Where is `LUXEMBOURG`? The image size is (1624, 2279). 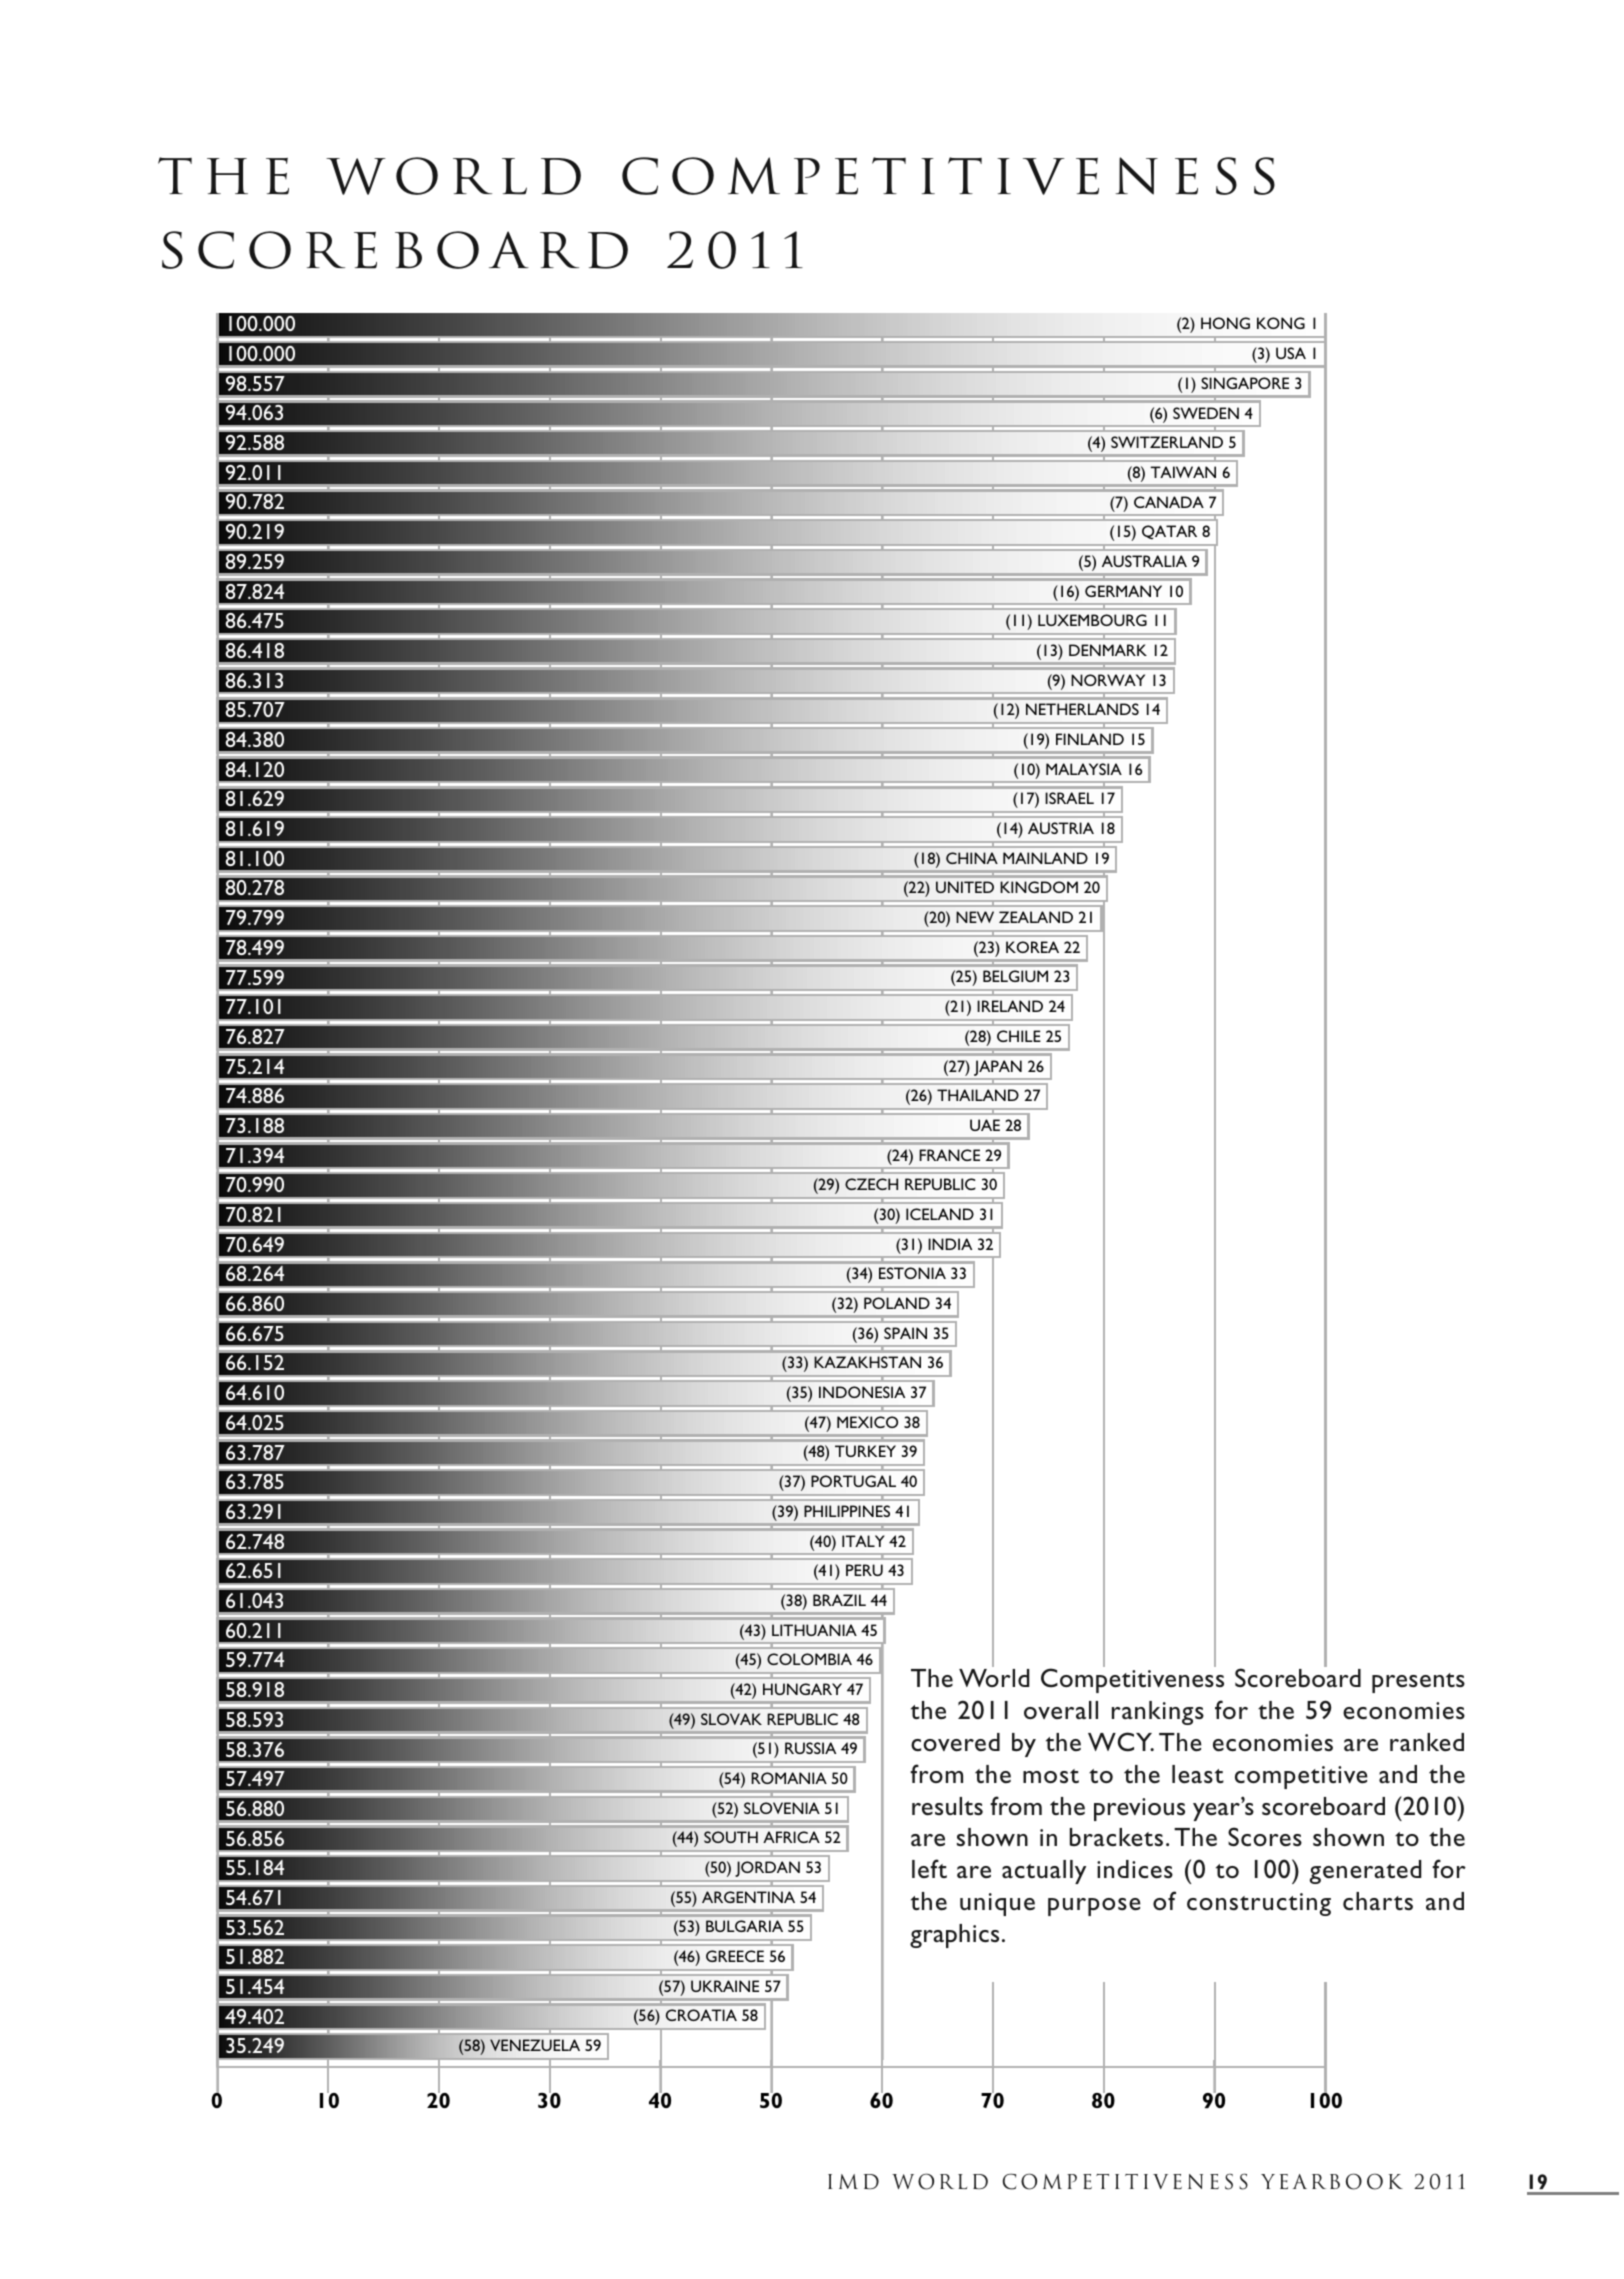 LUXEMBOURG is located at coordinates (1092, 620).
